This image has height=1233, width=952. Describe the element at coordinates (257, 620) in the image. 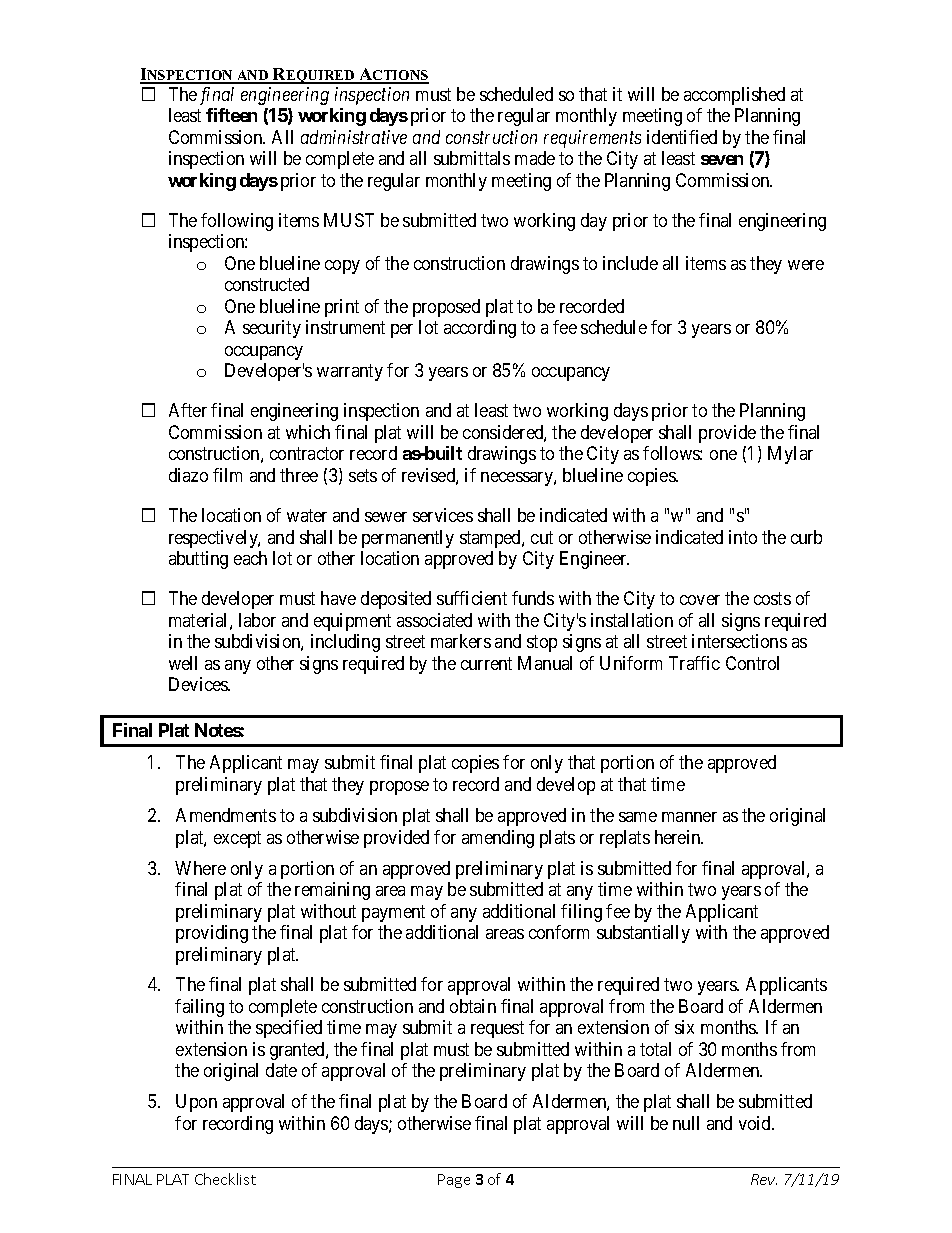

I see `labor` at that location.
